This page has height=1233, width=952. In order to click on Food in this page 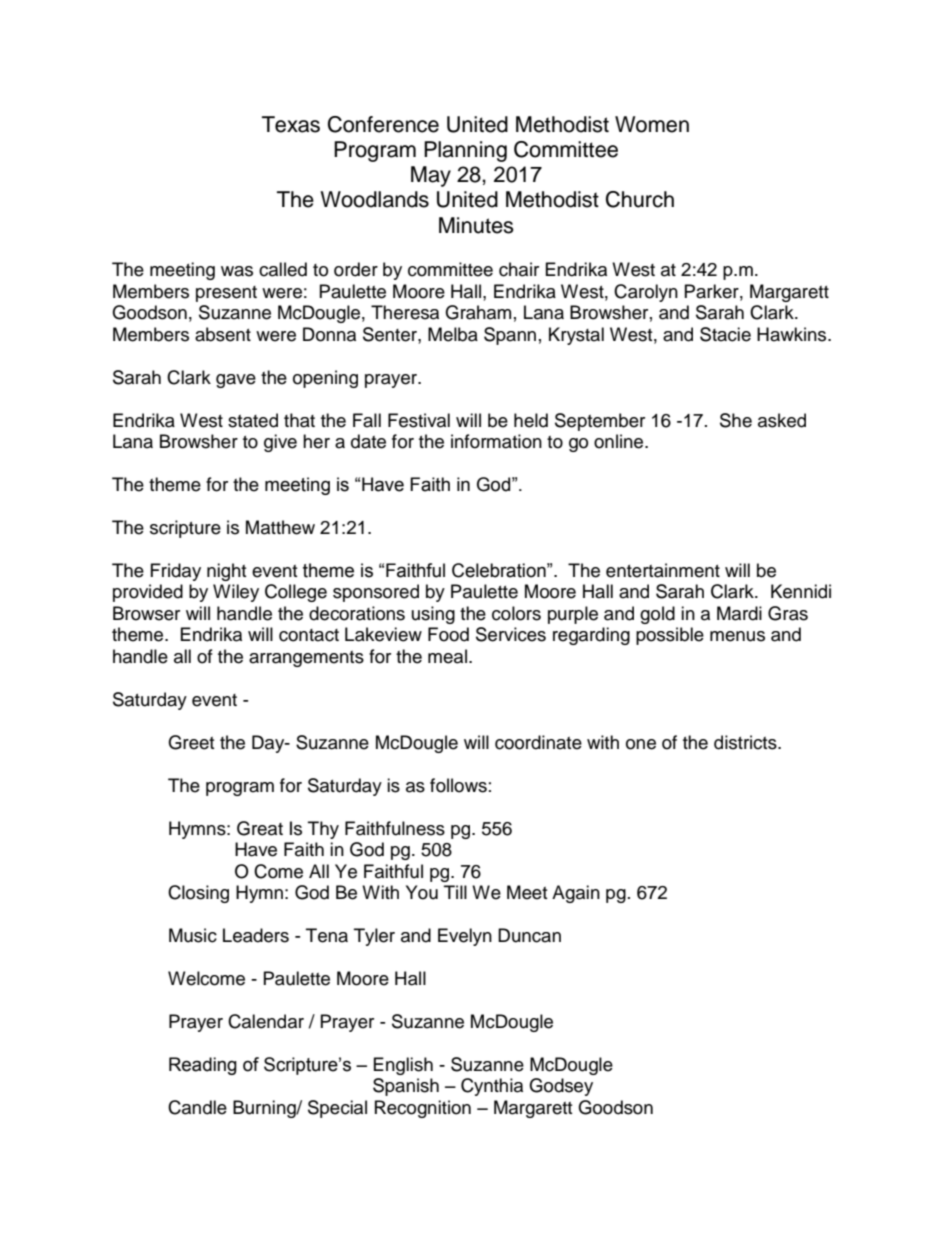, I will do `click(448, 634)`.
